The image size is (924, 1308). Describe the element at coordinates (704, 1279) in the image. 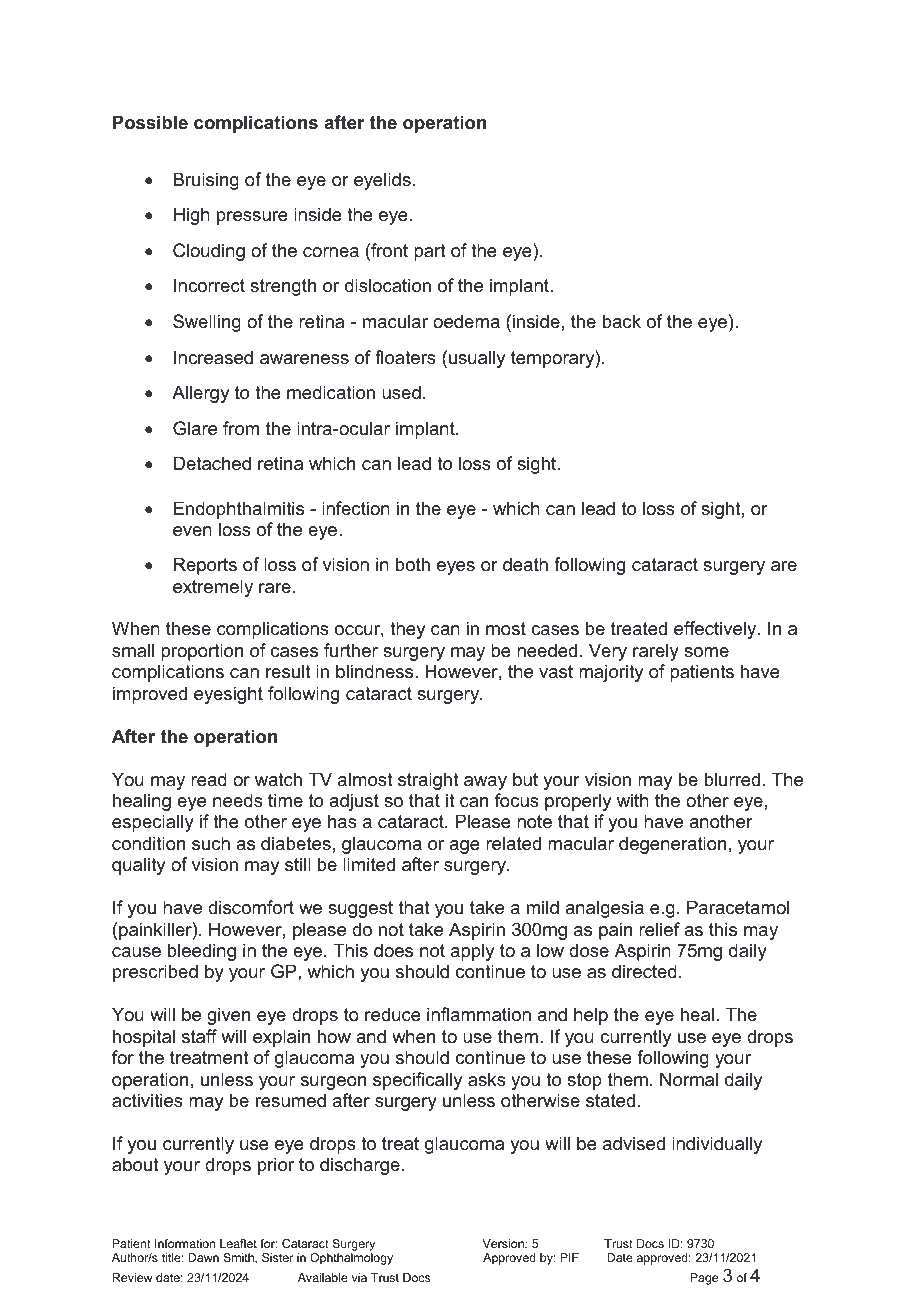

I see `Page` at that location.
